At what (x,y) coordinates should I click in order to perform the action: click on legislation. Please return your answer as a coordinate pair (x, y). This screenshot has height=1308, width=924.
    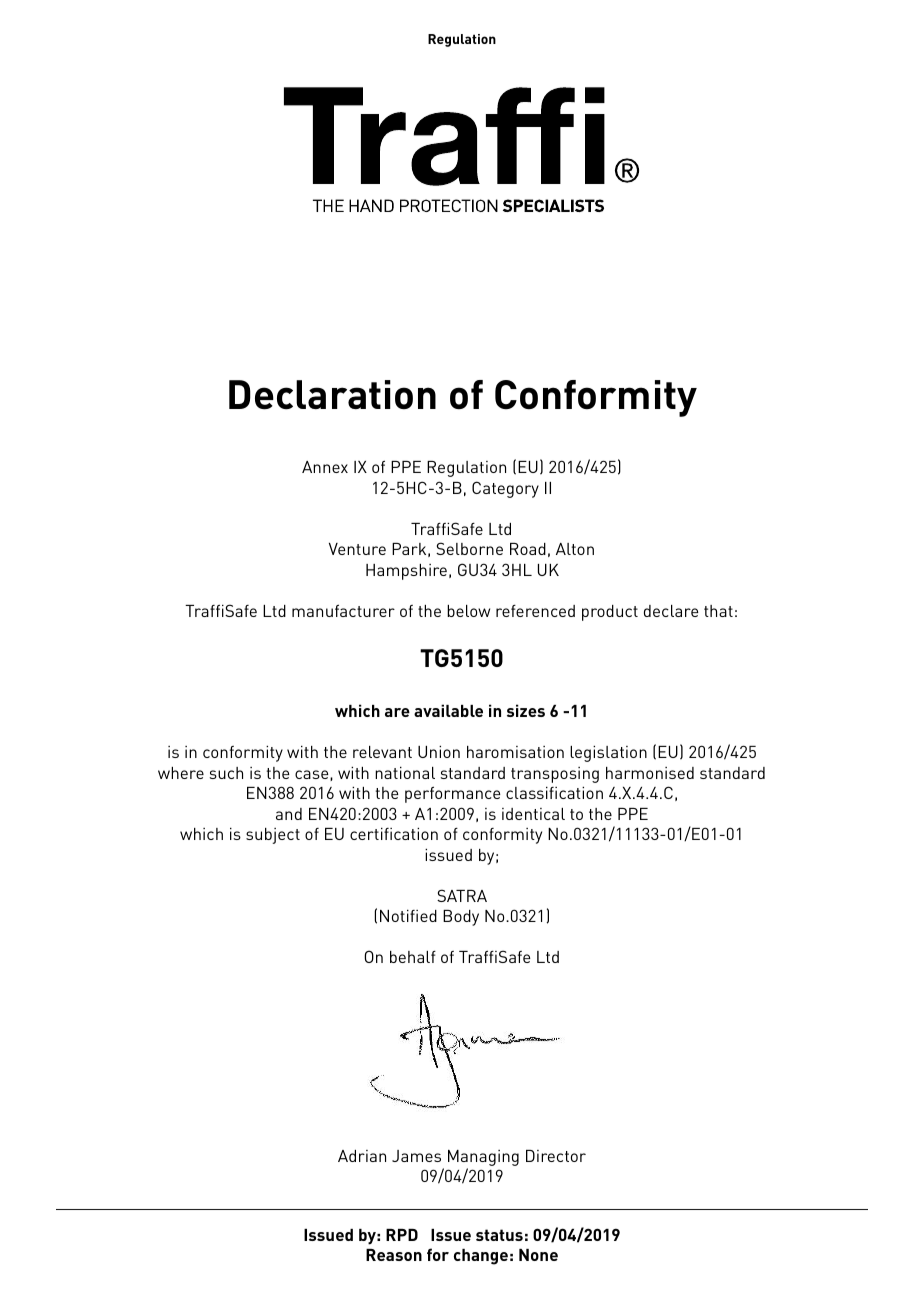
    Looking at the image, I should click on (608, 754).
